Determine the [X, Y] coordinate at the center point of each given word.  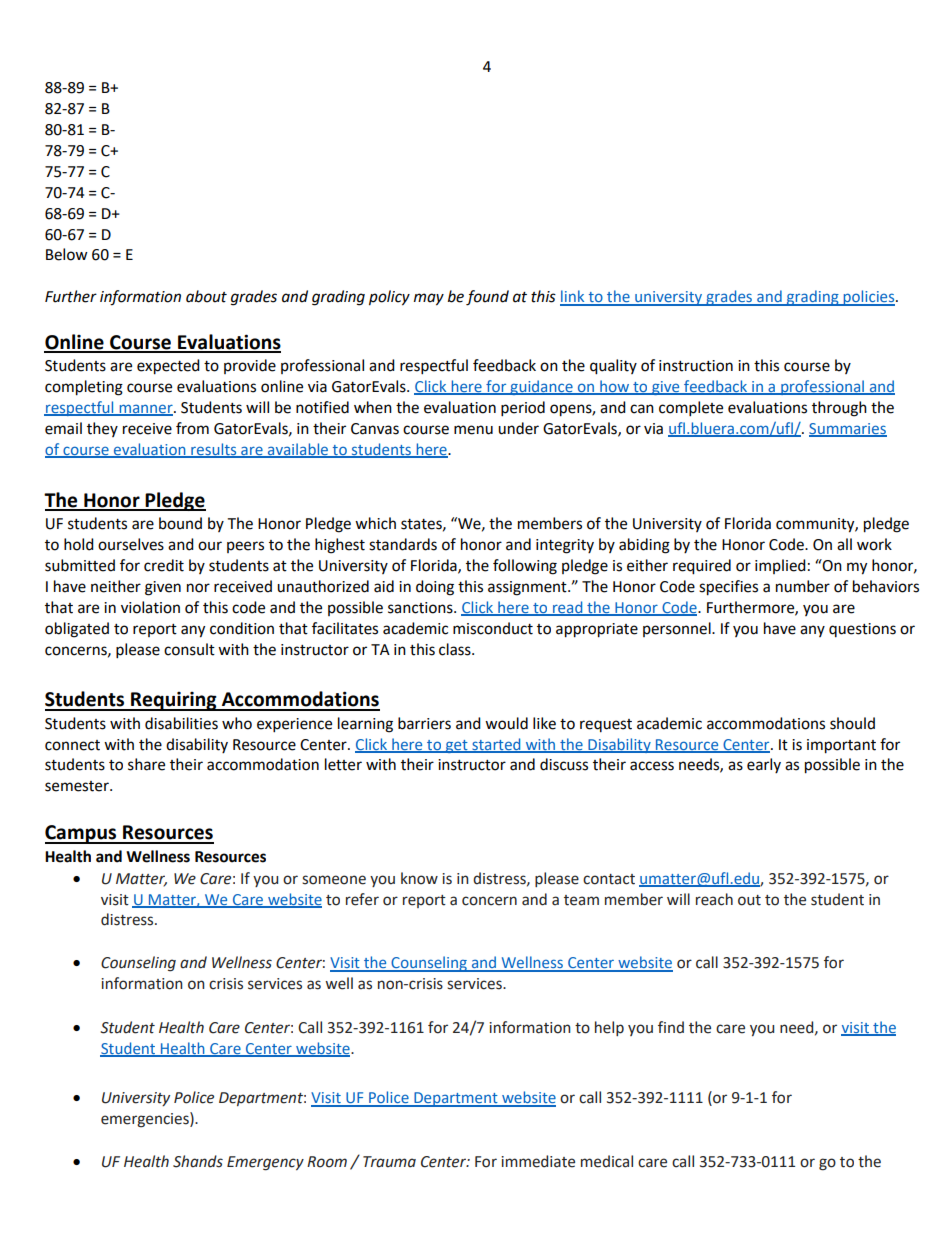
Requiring [174, 701]
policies [869, 298]
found [487, 298]
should [852, 723]
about [206, 296]
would [506, 723]
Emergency [265, 1163]
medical [607, 1161]
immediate [538, 1161]
